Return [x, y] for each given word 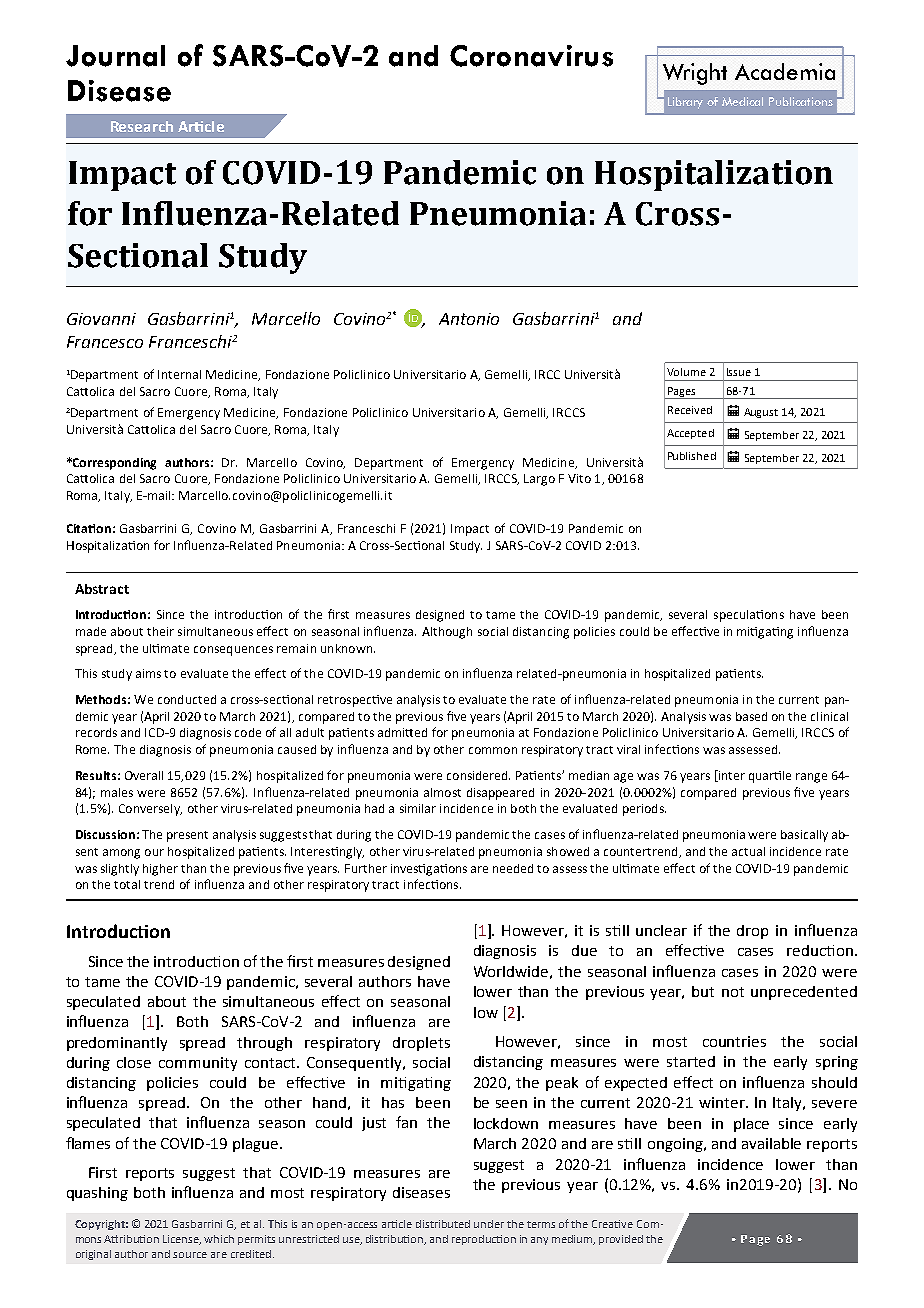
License [182, 1240]
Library [685, 103]
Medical [742, 101]
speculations [749, 616]
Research [142, 126]
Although [447, 633]
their [160, 631]
